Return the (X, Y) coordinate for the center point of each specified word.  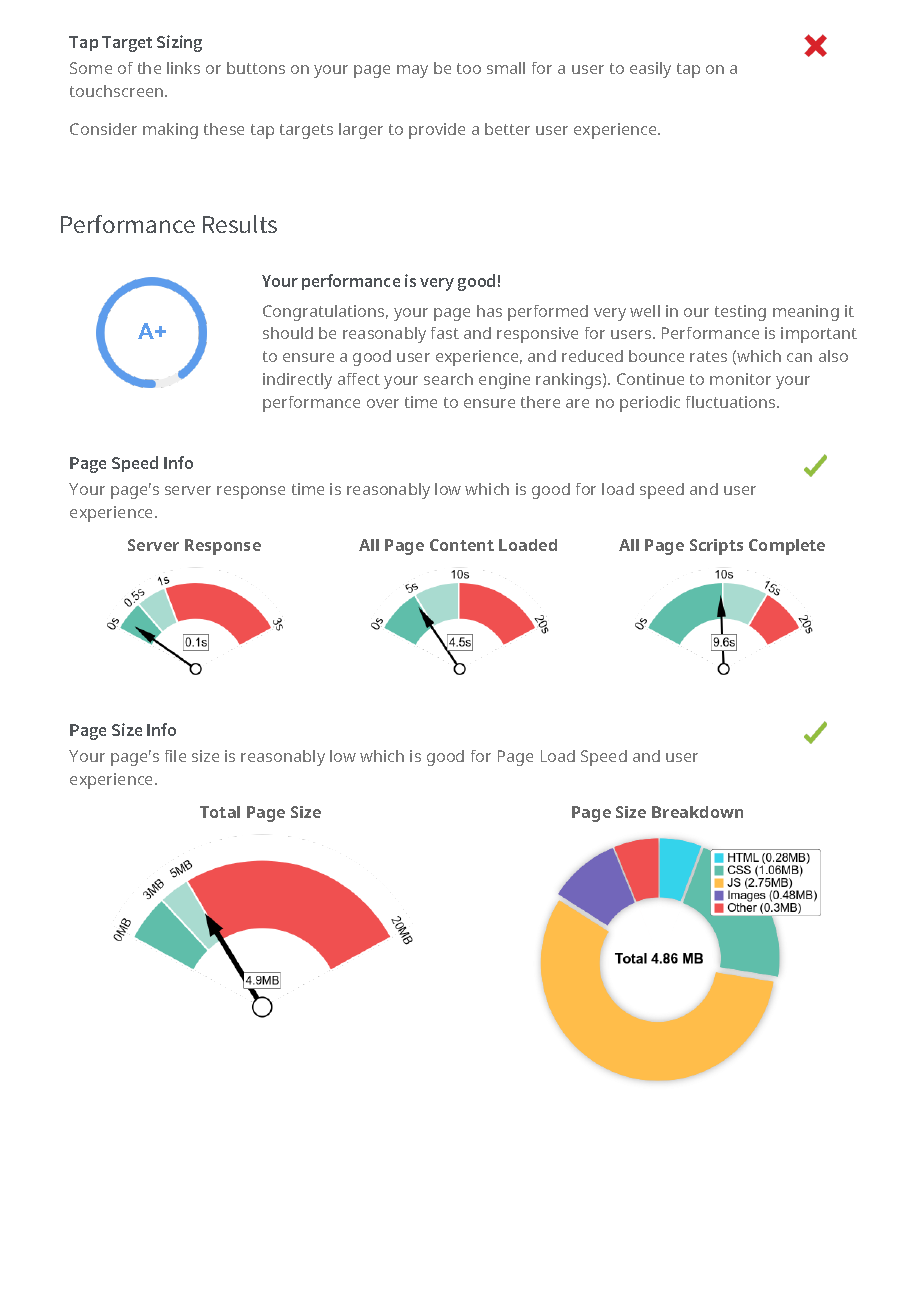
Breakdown (697, 812)
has (489, 311)
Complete (787, 547)
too (469, 68)
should (288, 333)
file (175, 756)
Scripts (716, 547)
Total (220, 812)
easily (650, 70)
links (183, 68)
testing (740, 313)
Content (462, 545)
